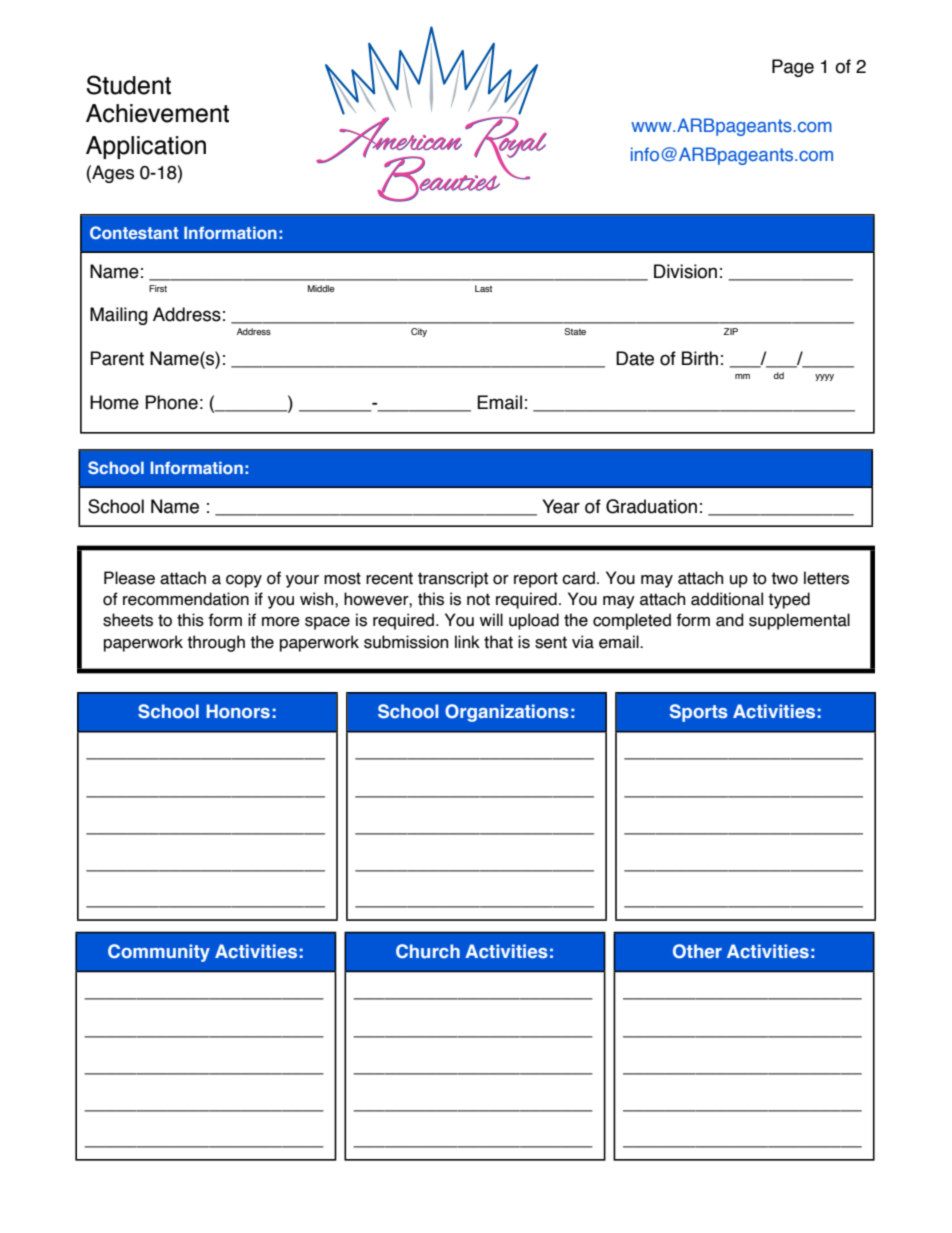 Image resolution: width=952 pixels, height=1233 pixels. Describe the element at coordinates (561, 506) in the page. I see `Year` at that location.
